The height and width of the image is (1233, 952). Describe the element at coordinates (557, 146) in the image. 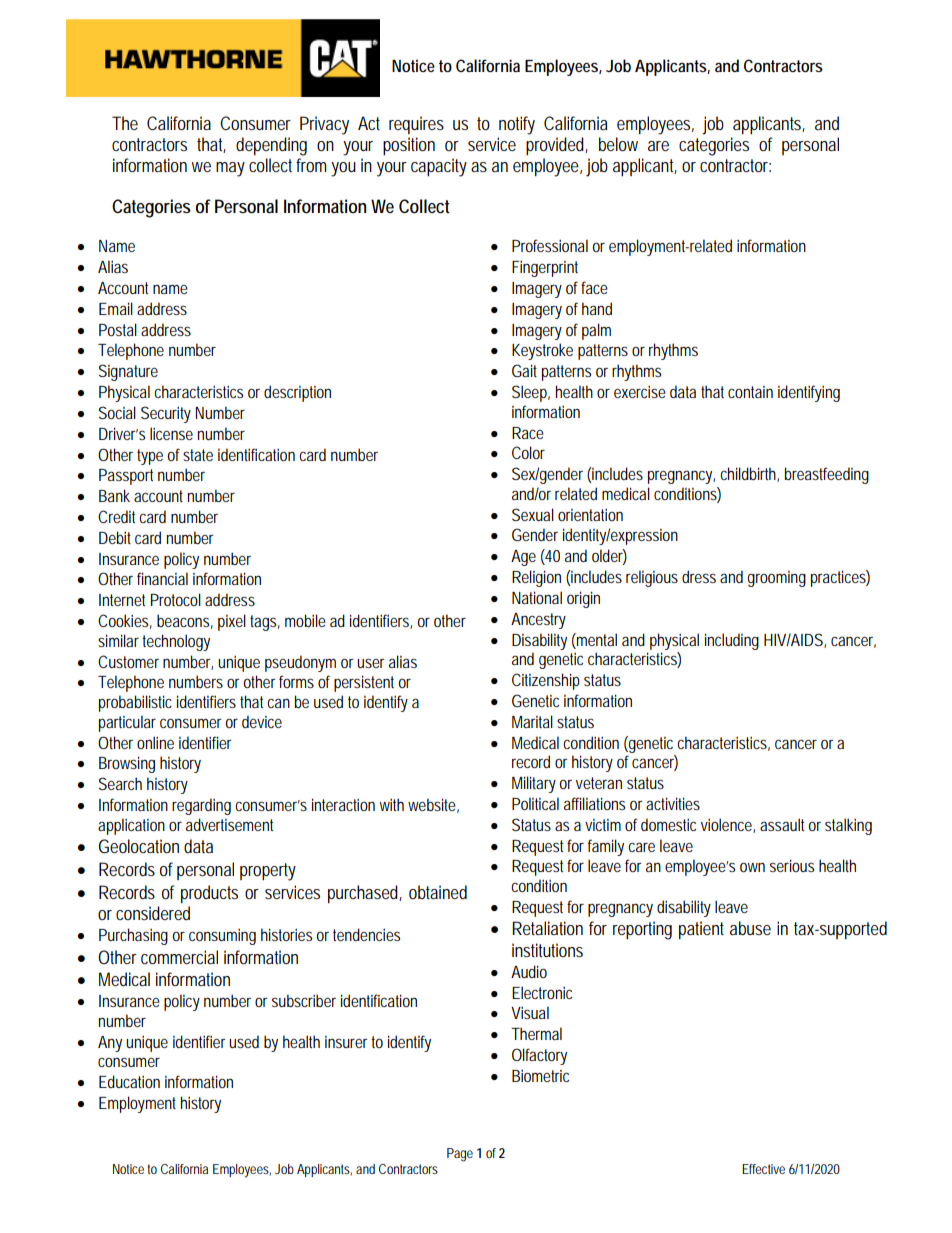

I see `provided` at that location.
